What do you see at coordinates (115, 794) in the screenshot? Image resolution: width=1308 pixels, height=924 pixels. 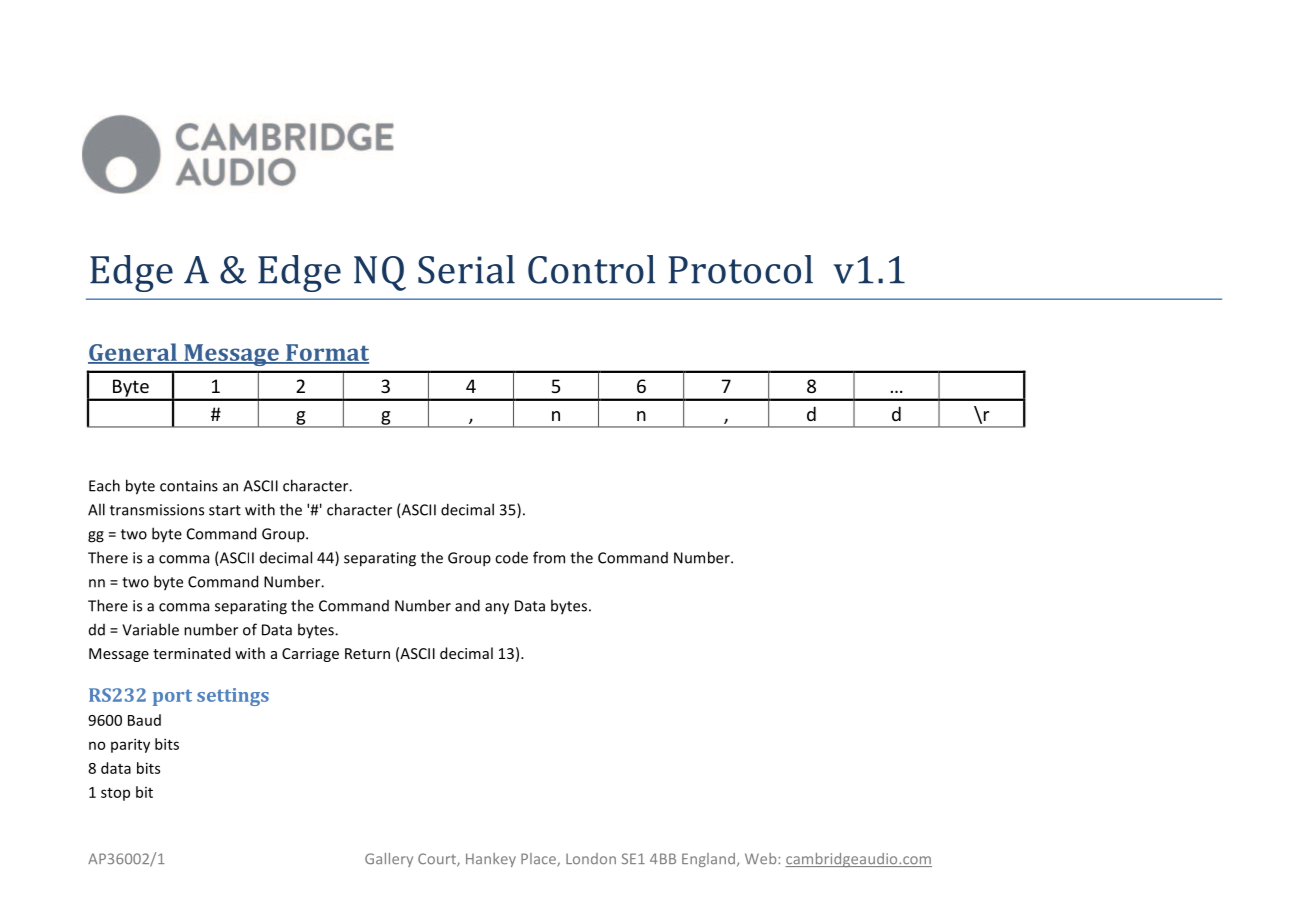 I see `stop` at bounding box center [115, 794].
